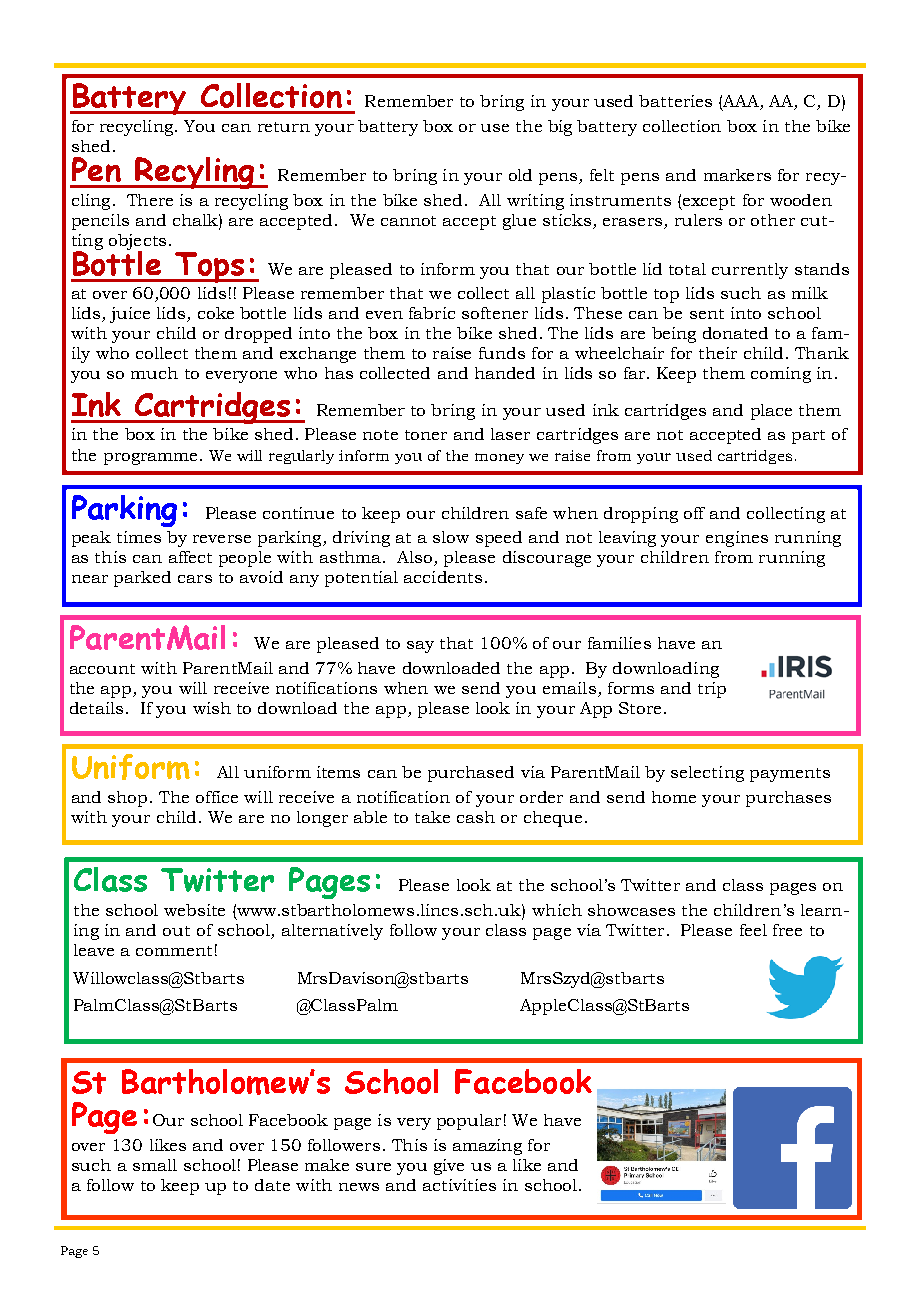 The height and width of the screenshot is (1308, 924). I want to click on website, so click(194, 910).
